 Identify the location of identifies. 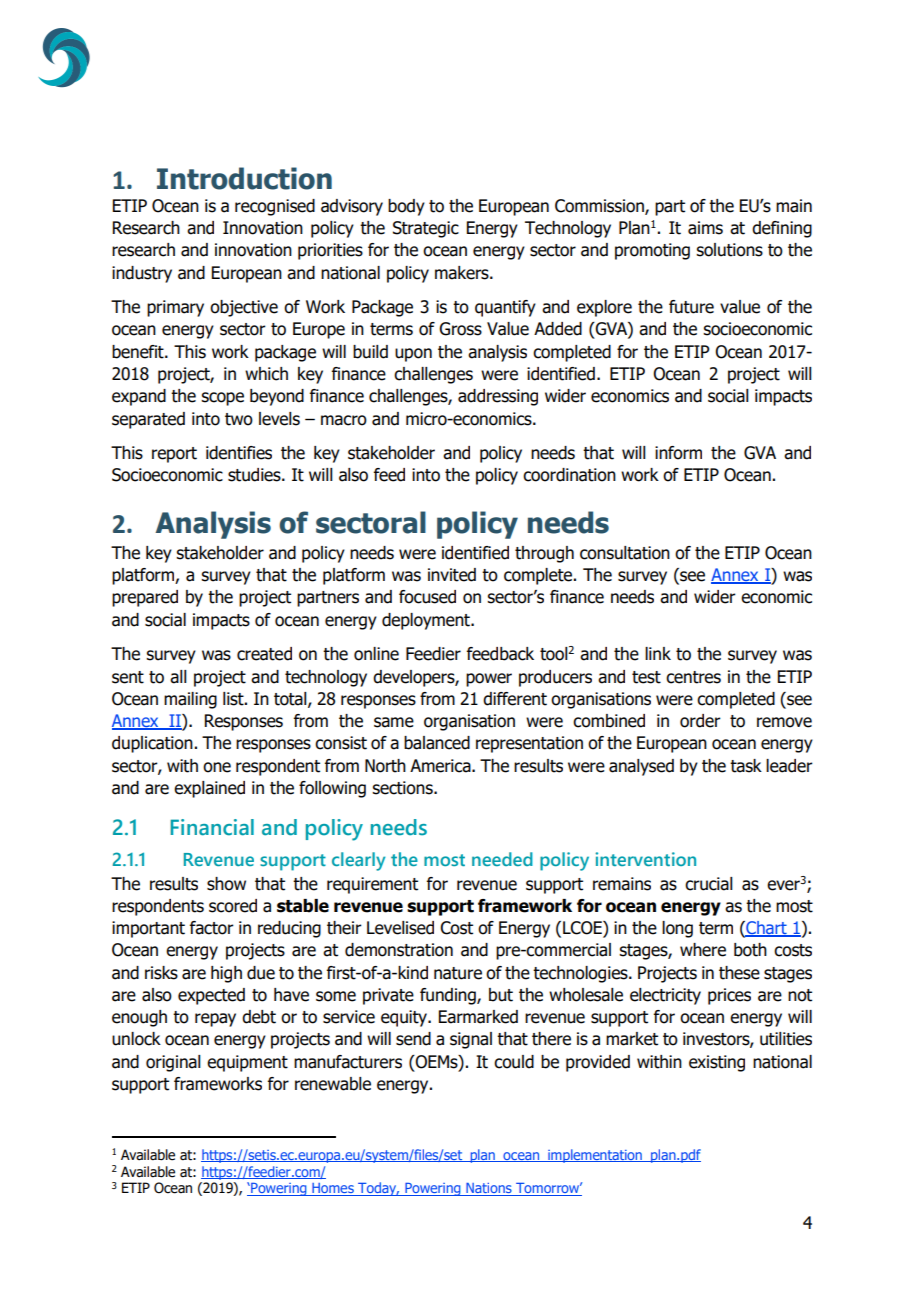
(239, 453).
